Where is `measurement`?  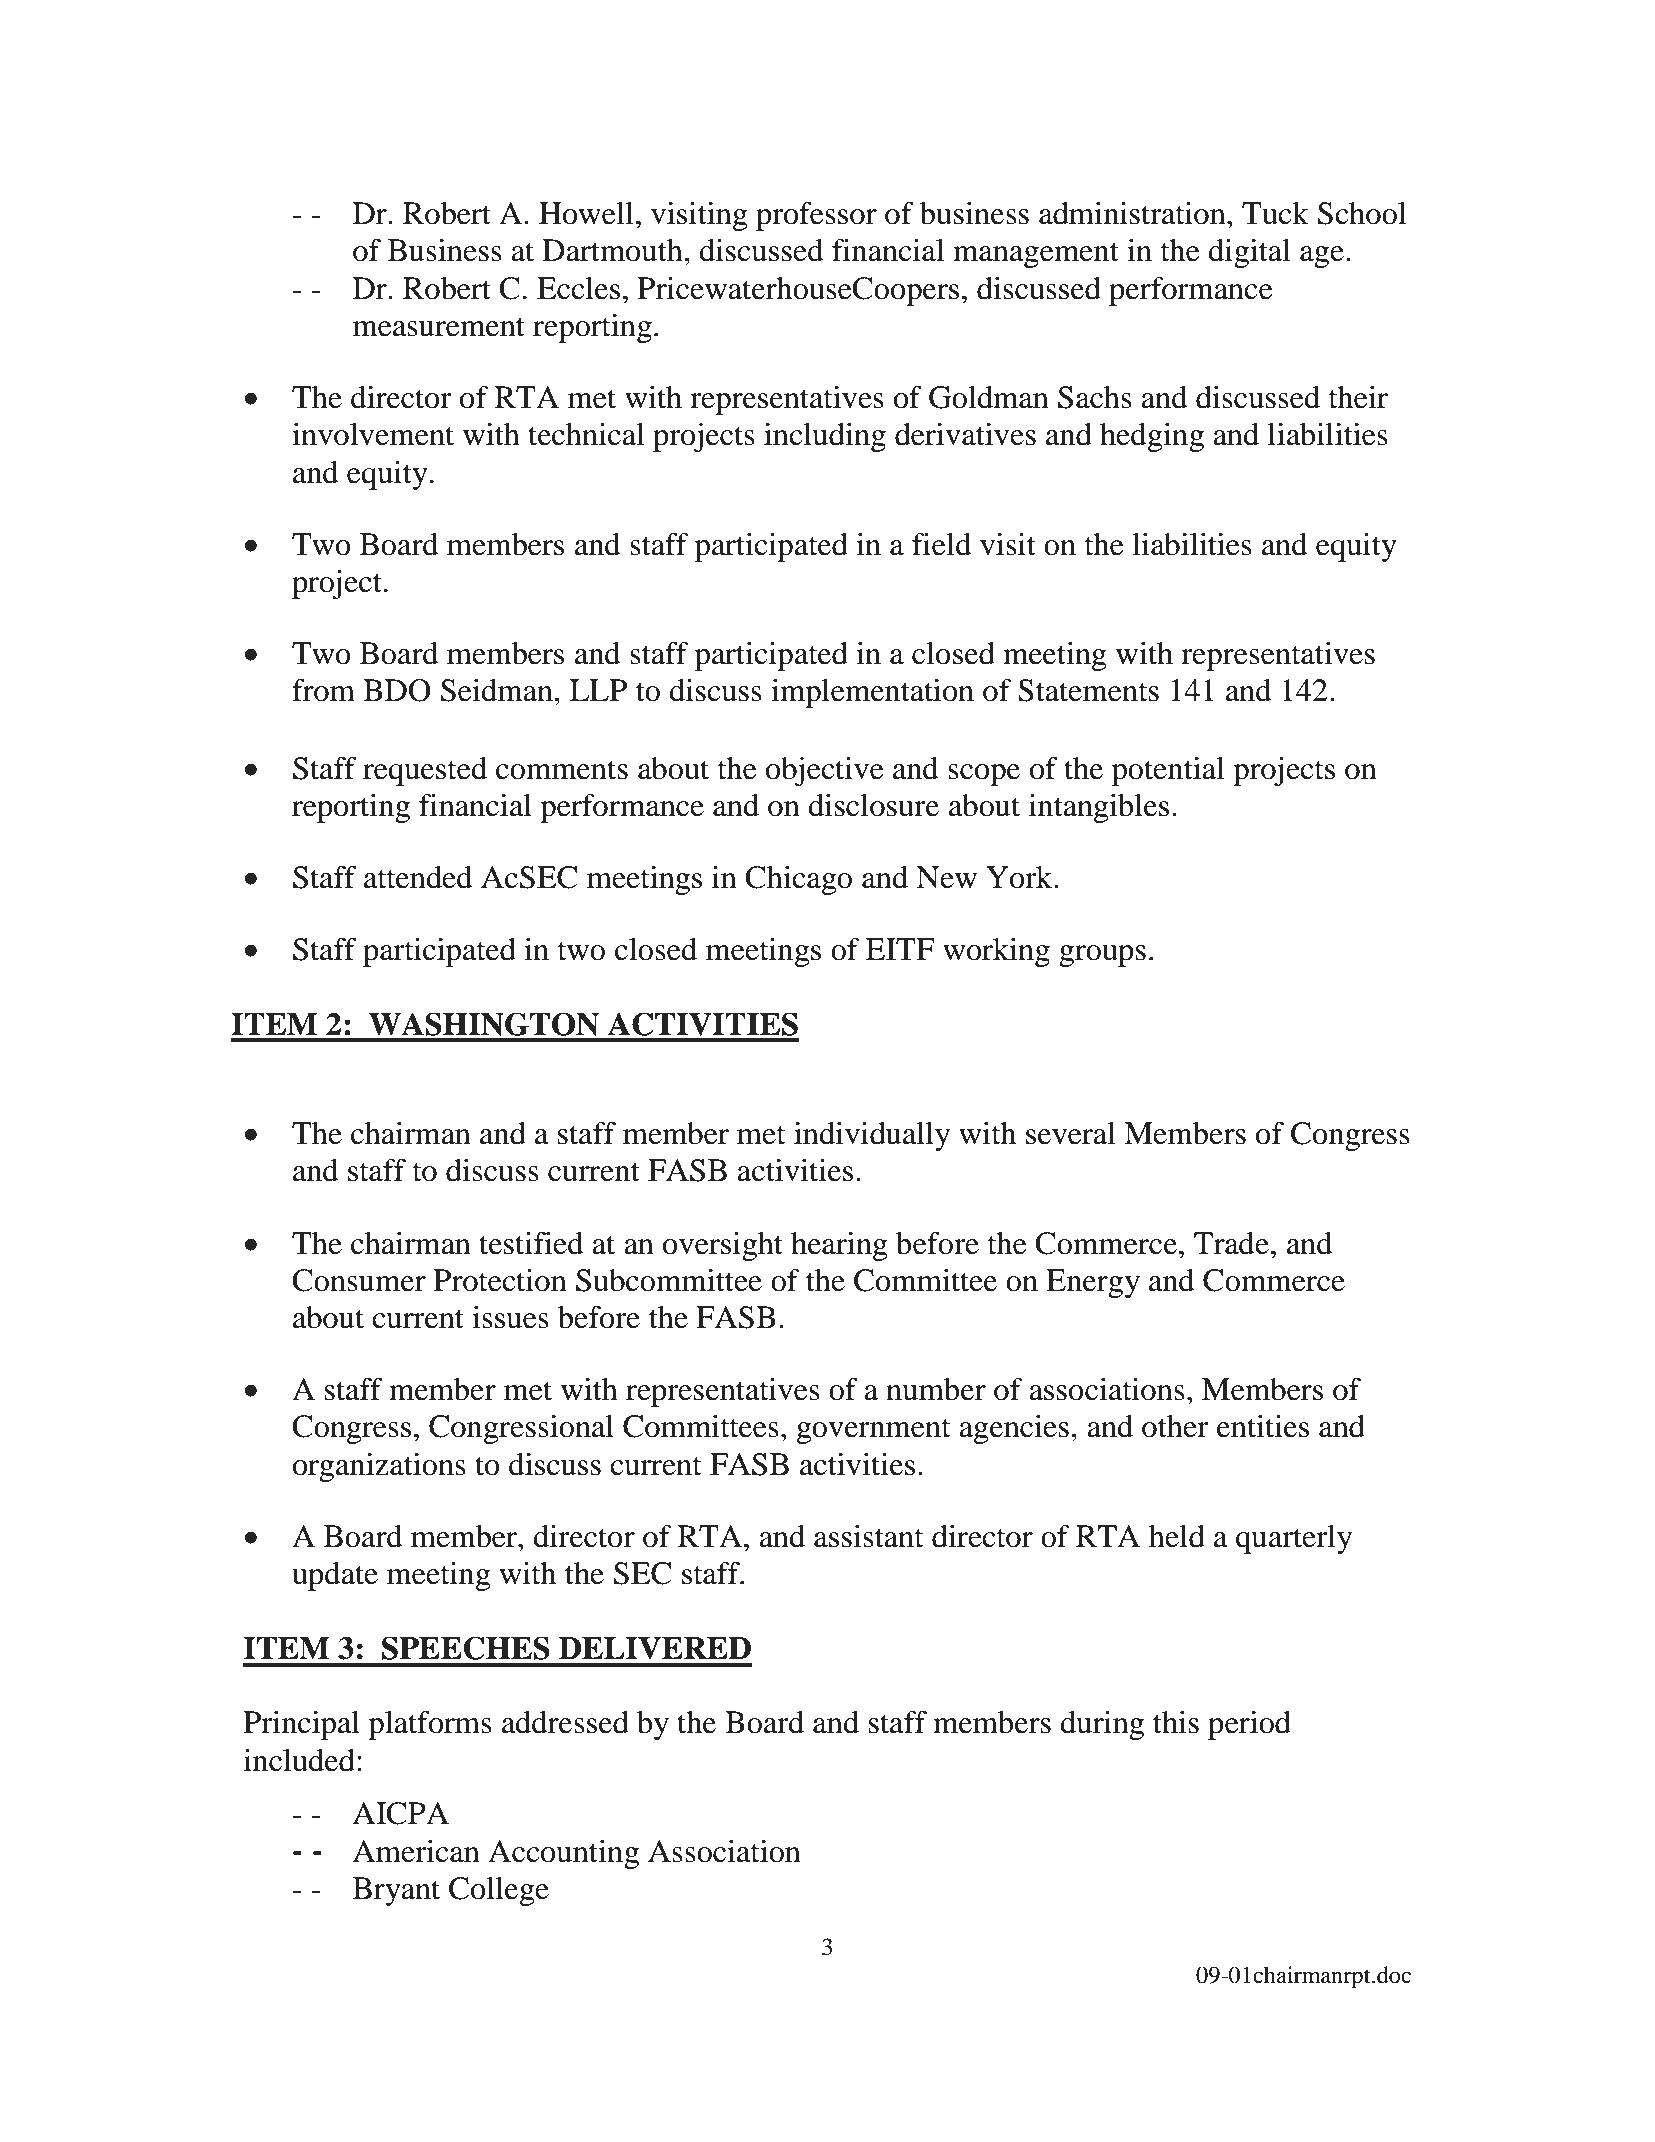
measurement is located at coordinates (439, 327).
